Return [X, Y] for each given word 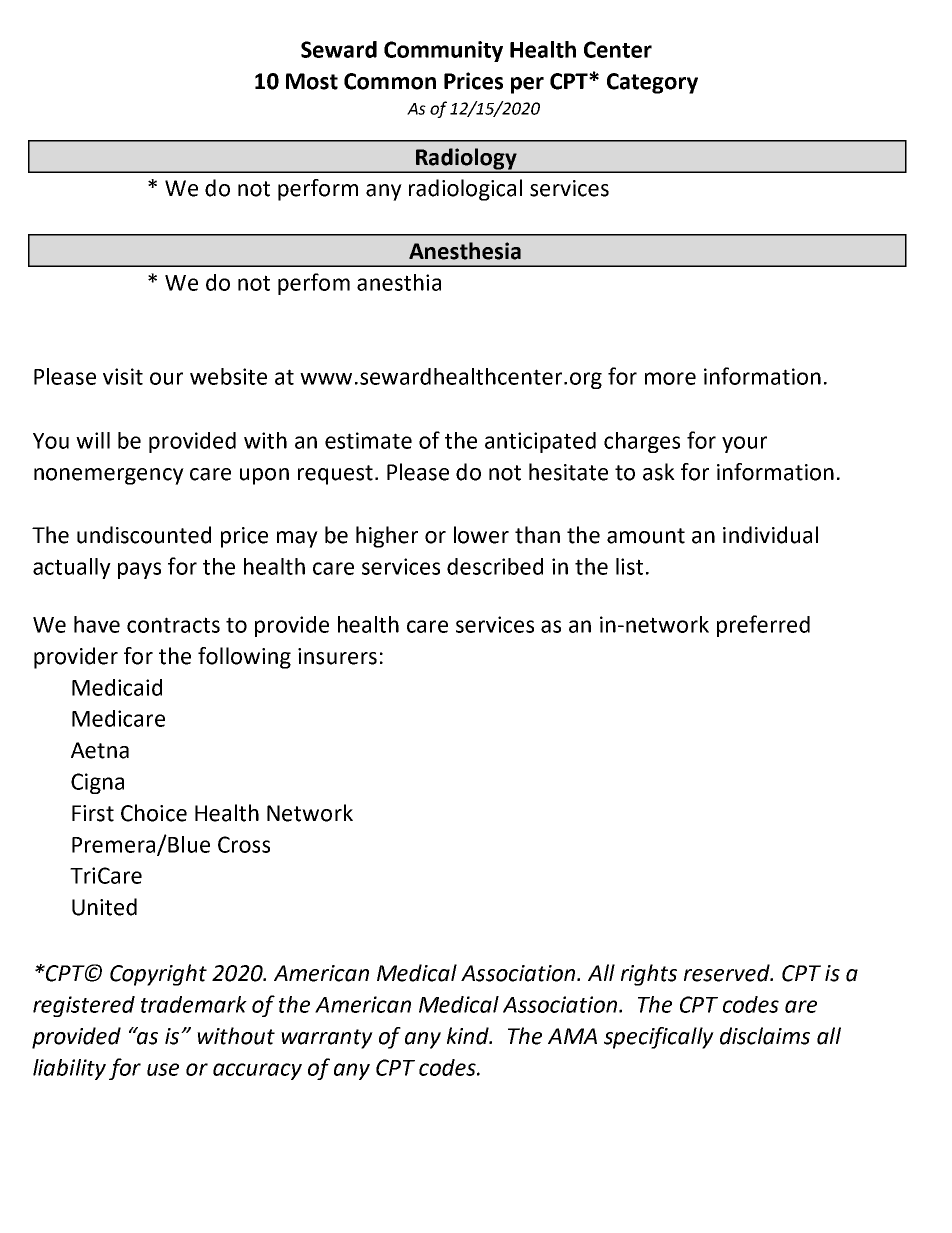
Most [312, 81]
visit [123, 376]
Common [390, 81]
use [163, 1069]
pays [139, 570]
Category [652, 83]
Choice [154, 813]
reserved [728, 973]
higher [387, 537]
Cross [244, 844]
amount [646, 536]
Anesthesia [465, 251]
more [670, 378]
